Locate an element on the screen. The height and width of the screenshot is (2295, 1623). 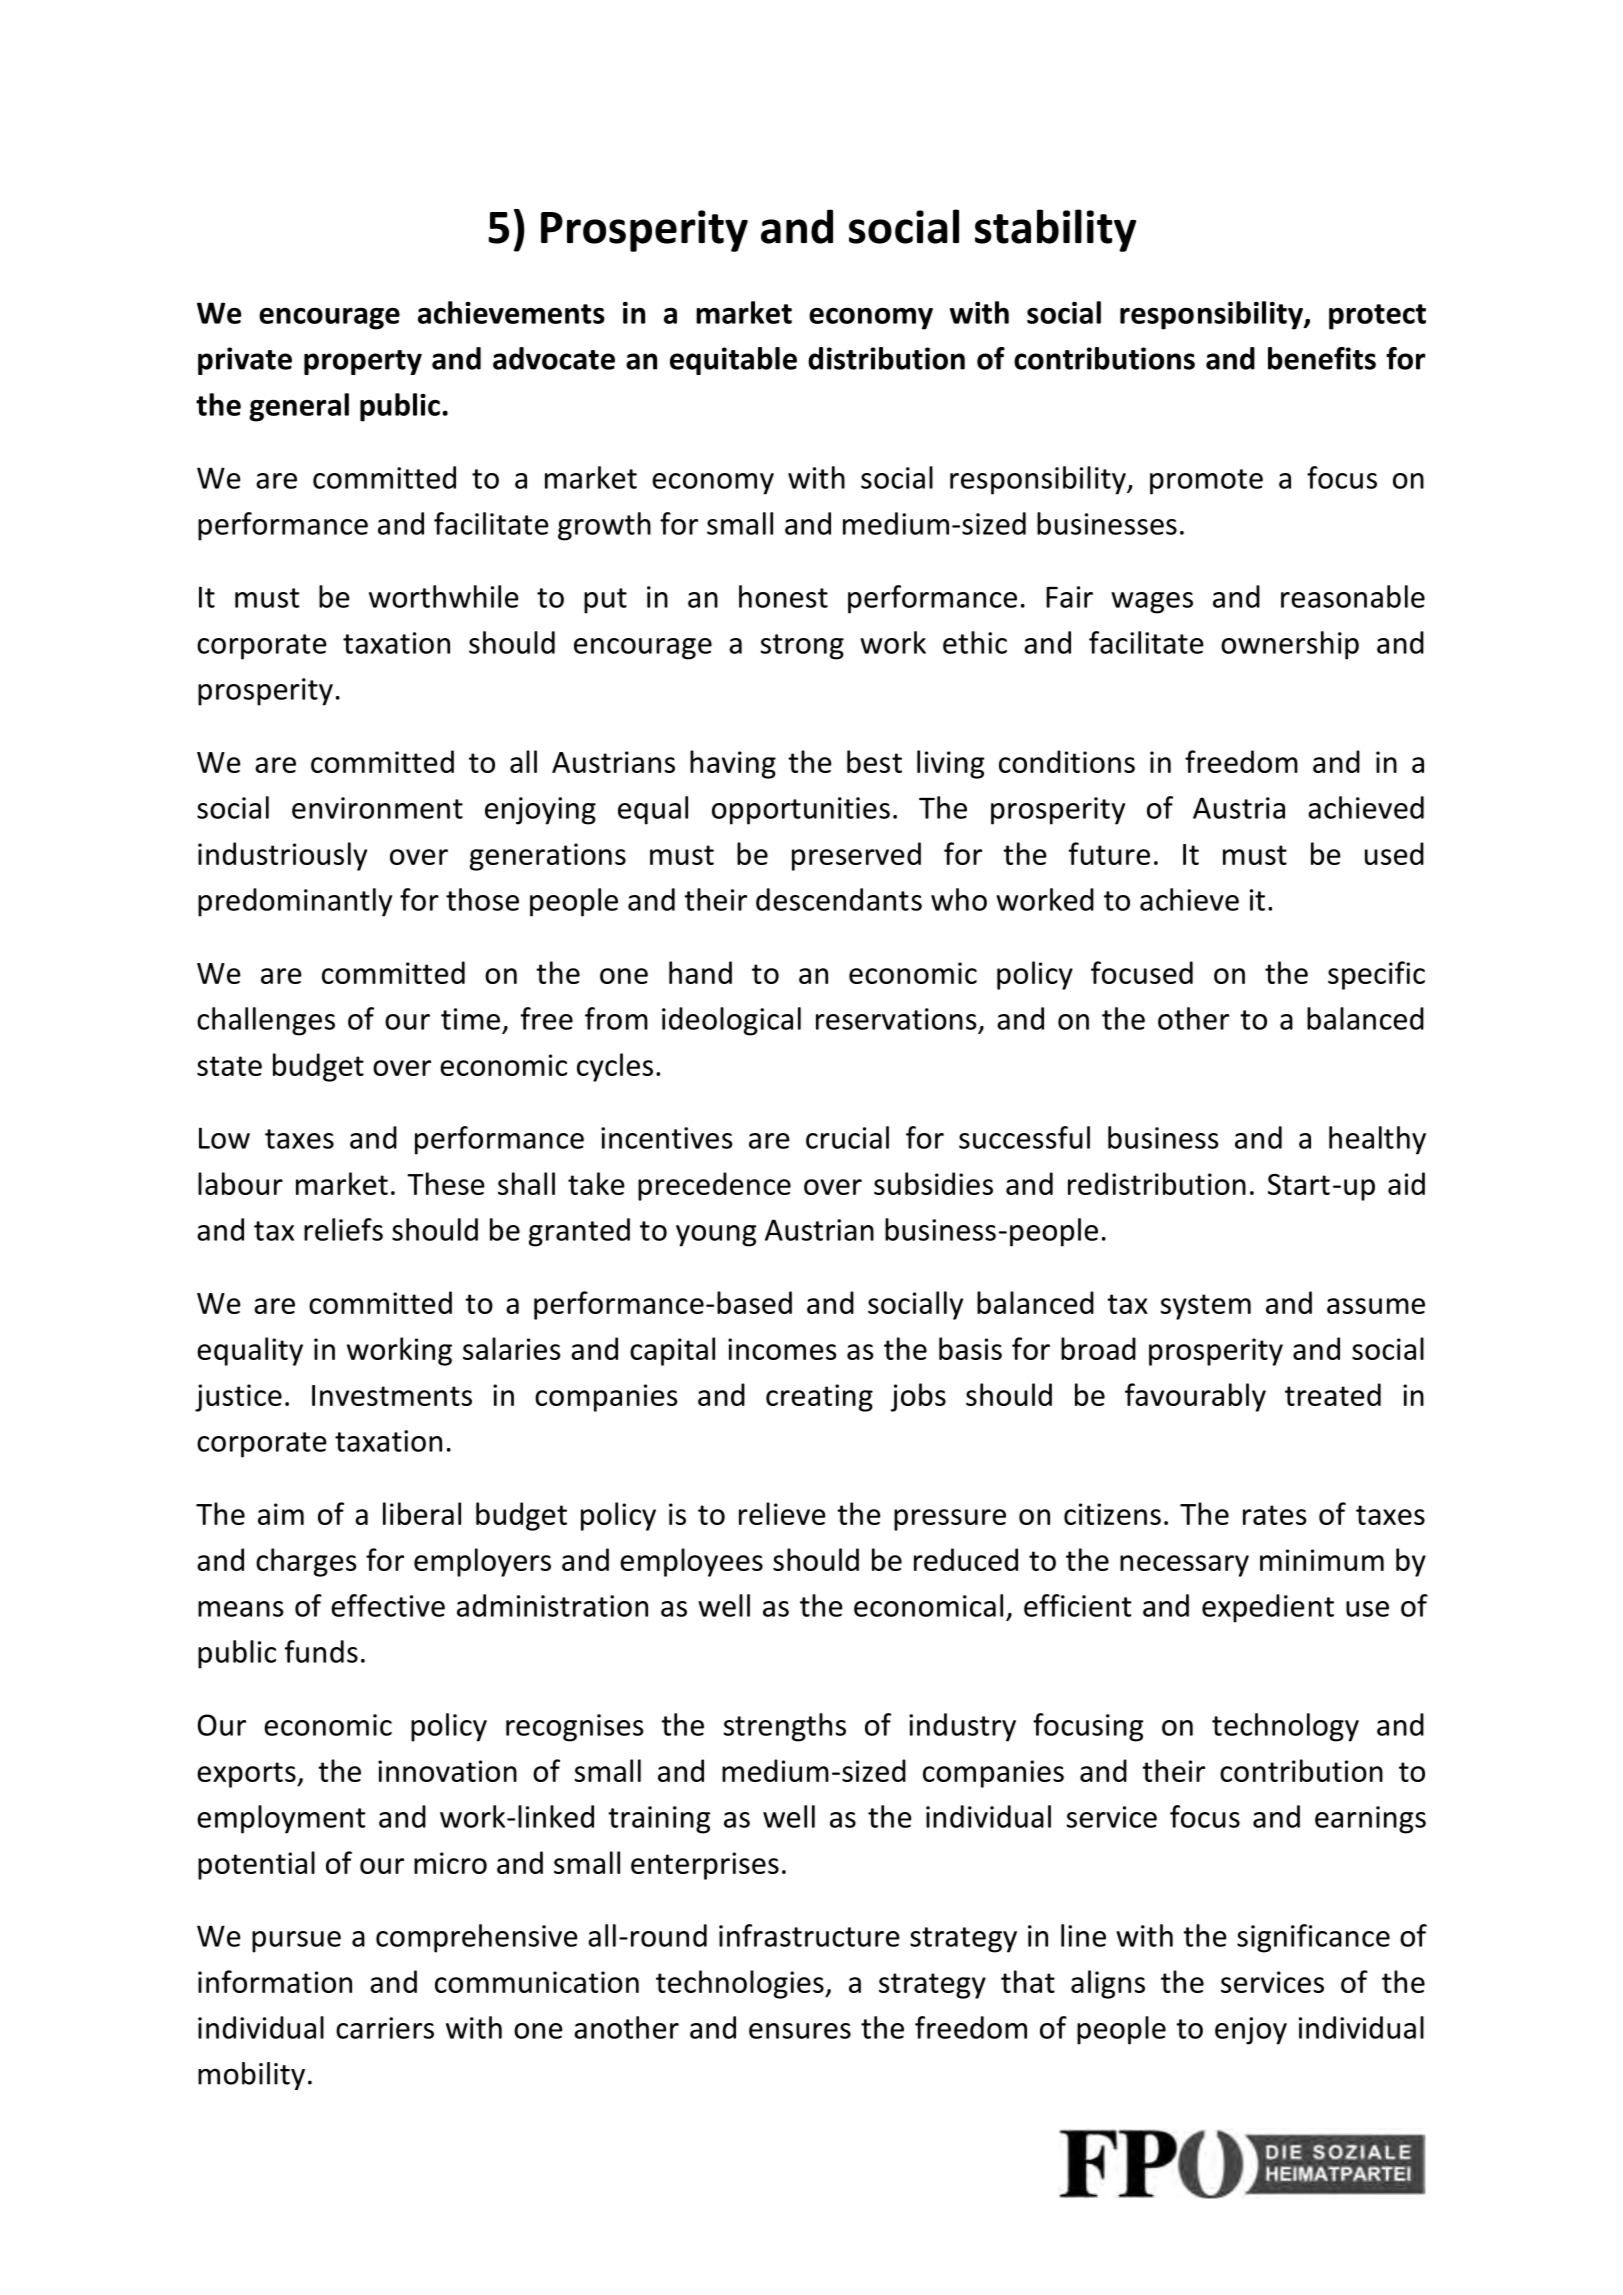
ensures is located at coordinates (800, 2031).
